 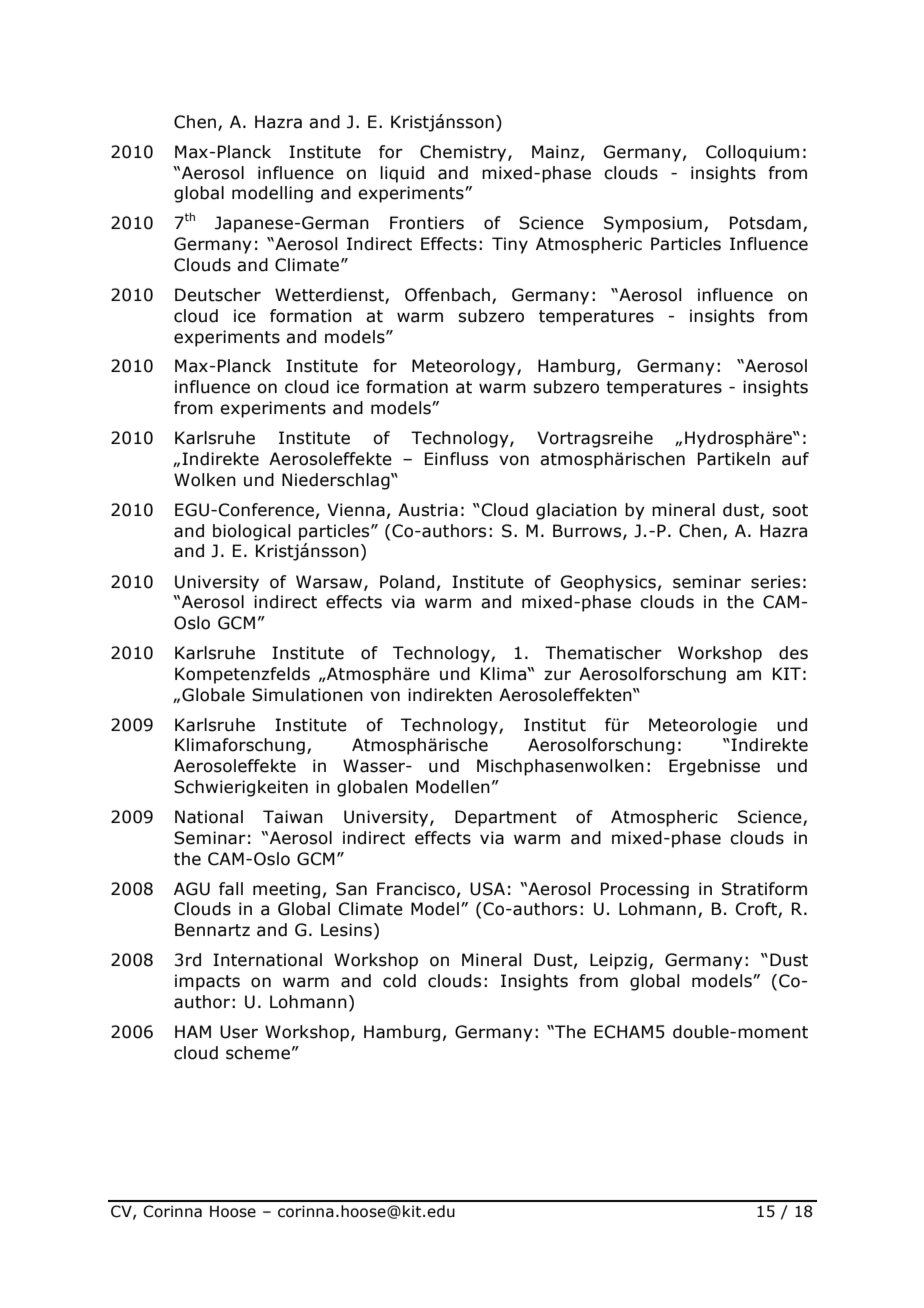 I want to click on liquid, so click(x=402, y=174).
